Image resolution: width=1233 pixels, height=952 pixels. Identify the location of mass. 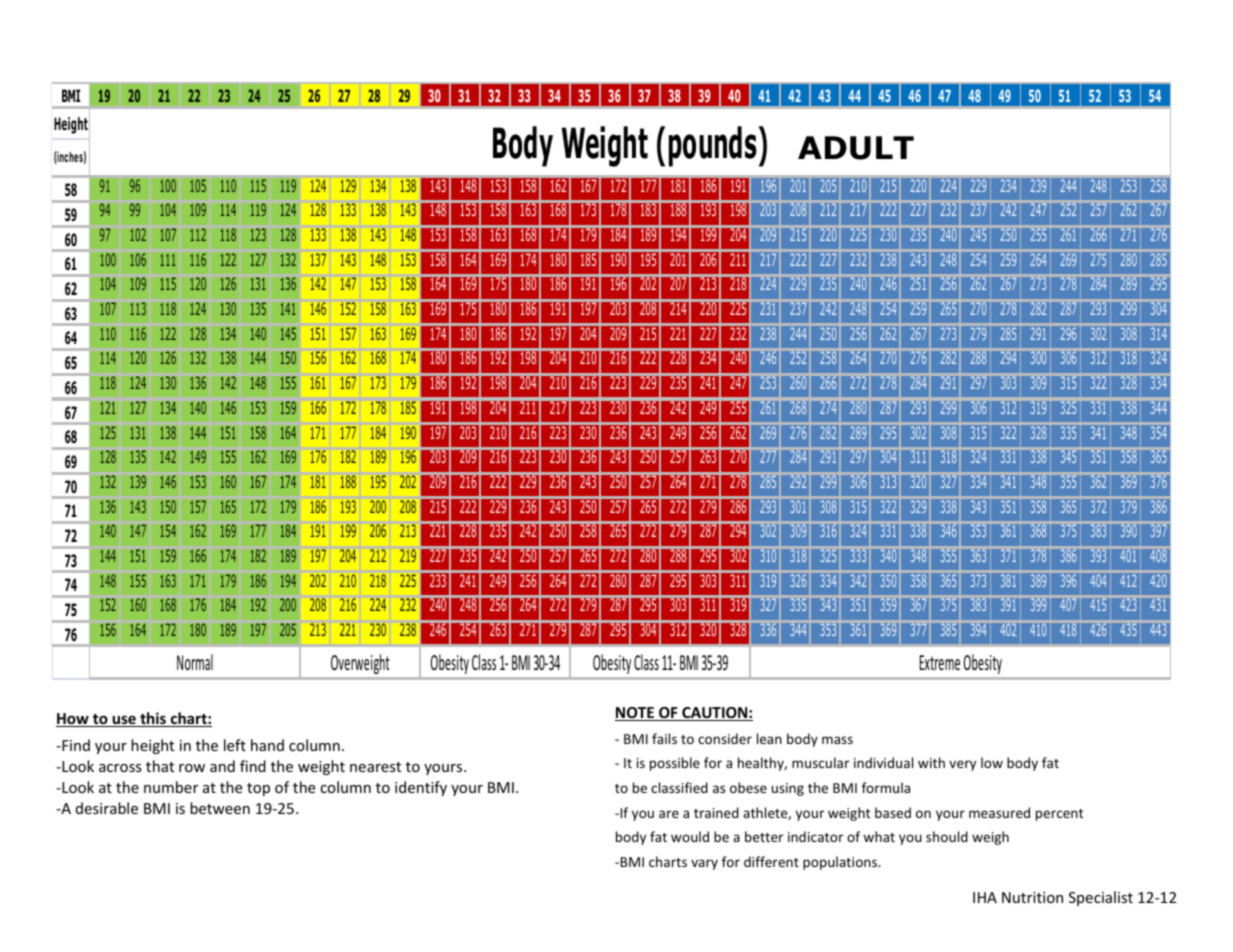
(837, 740).
